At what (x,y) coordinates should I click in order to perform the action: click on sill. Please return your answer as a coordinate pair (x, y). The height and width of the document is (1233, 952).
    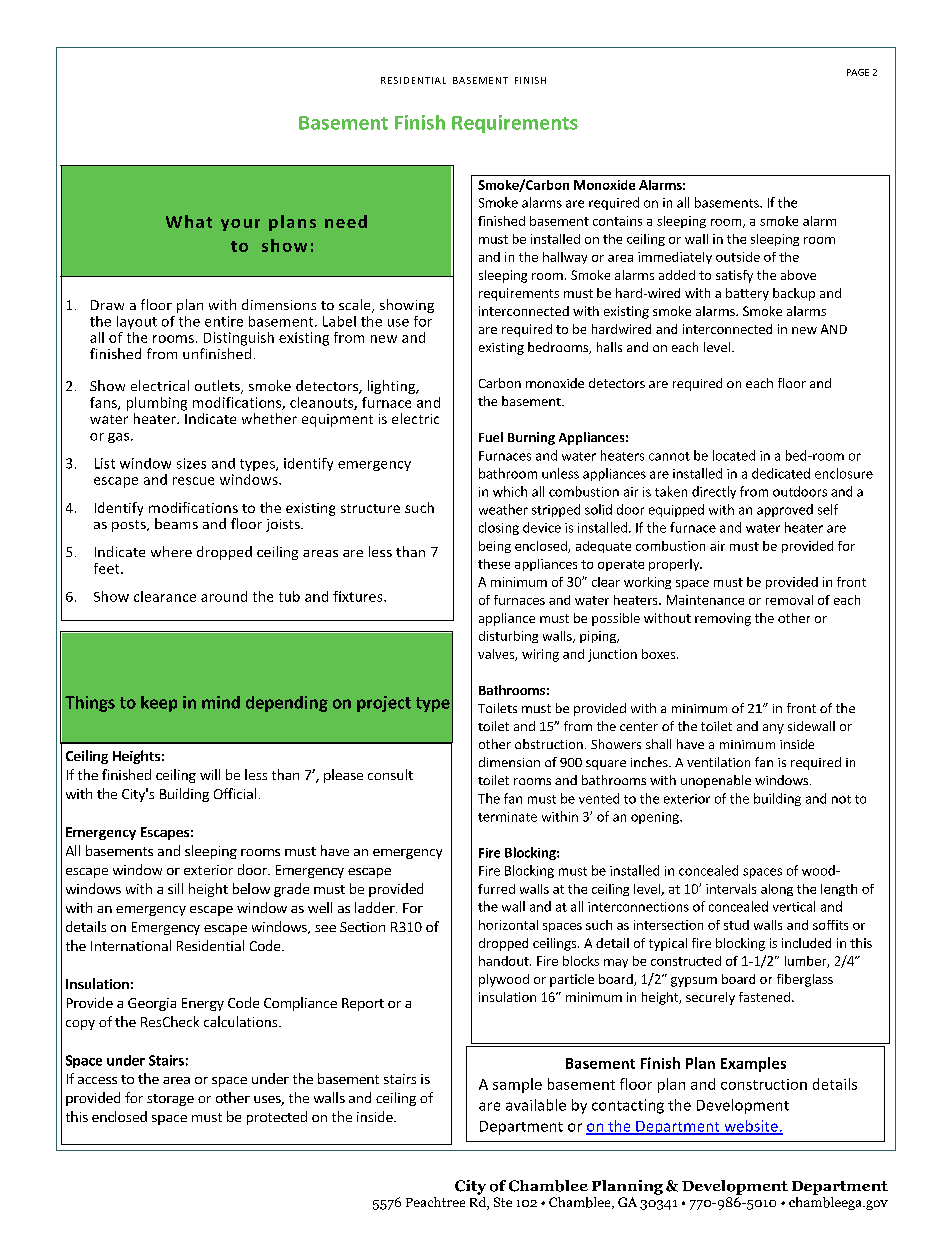
    Looking at the image, I should click on (175, 888).
